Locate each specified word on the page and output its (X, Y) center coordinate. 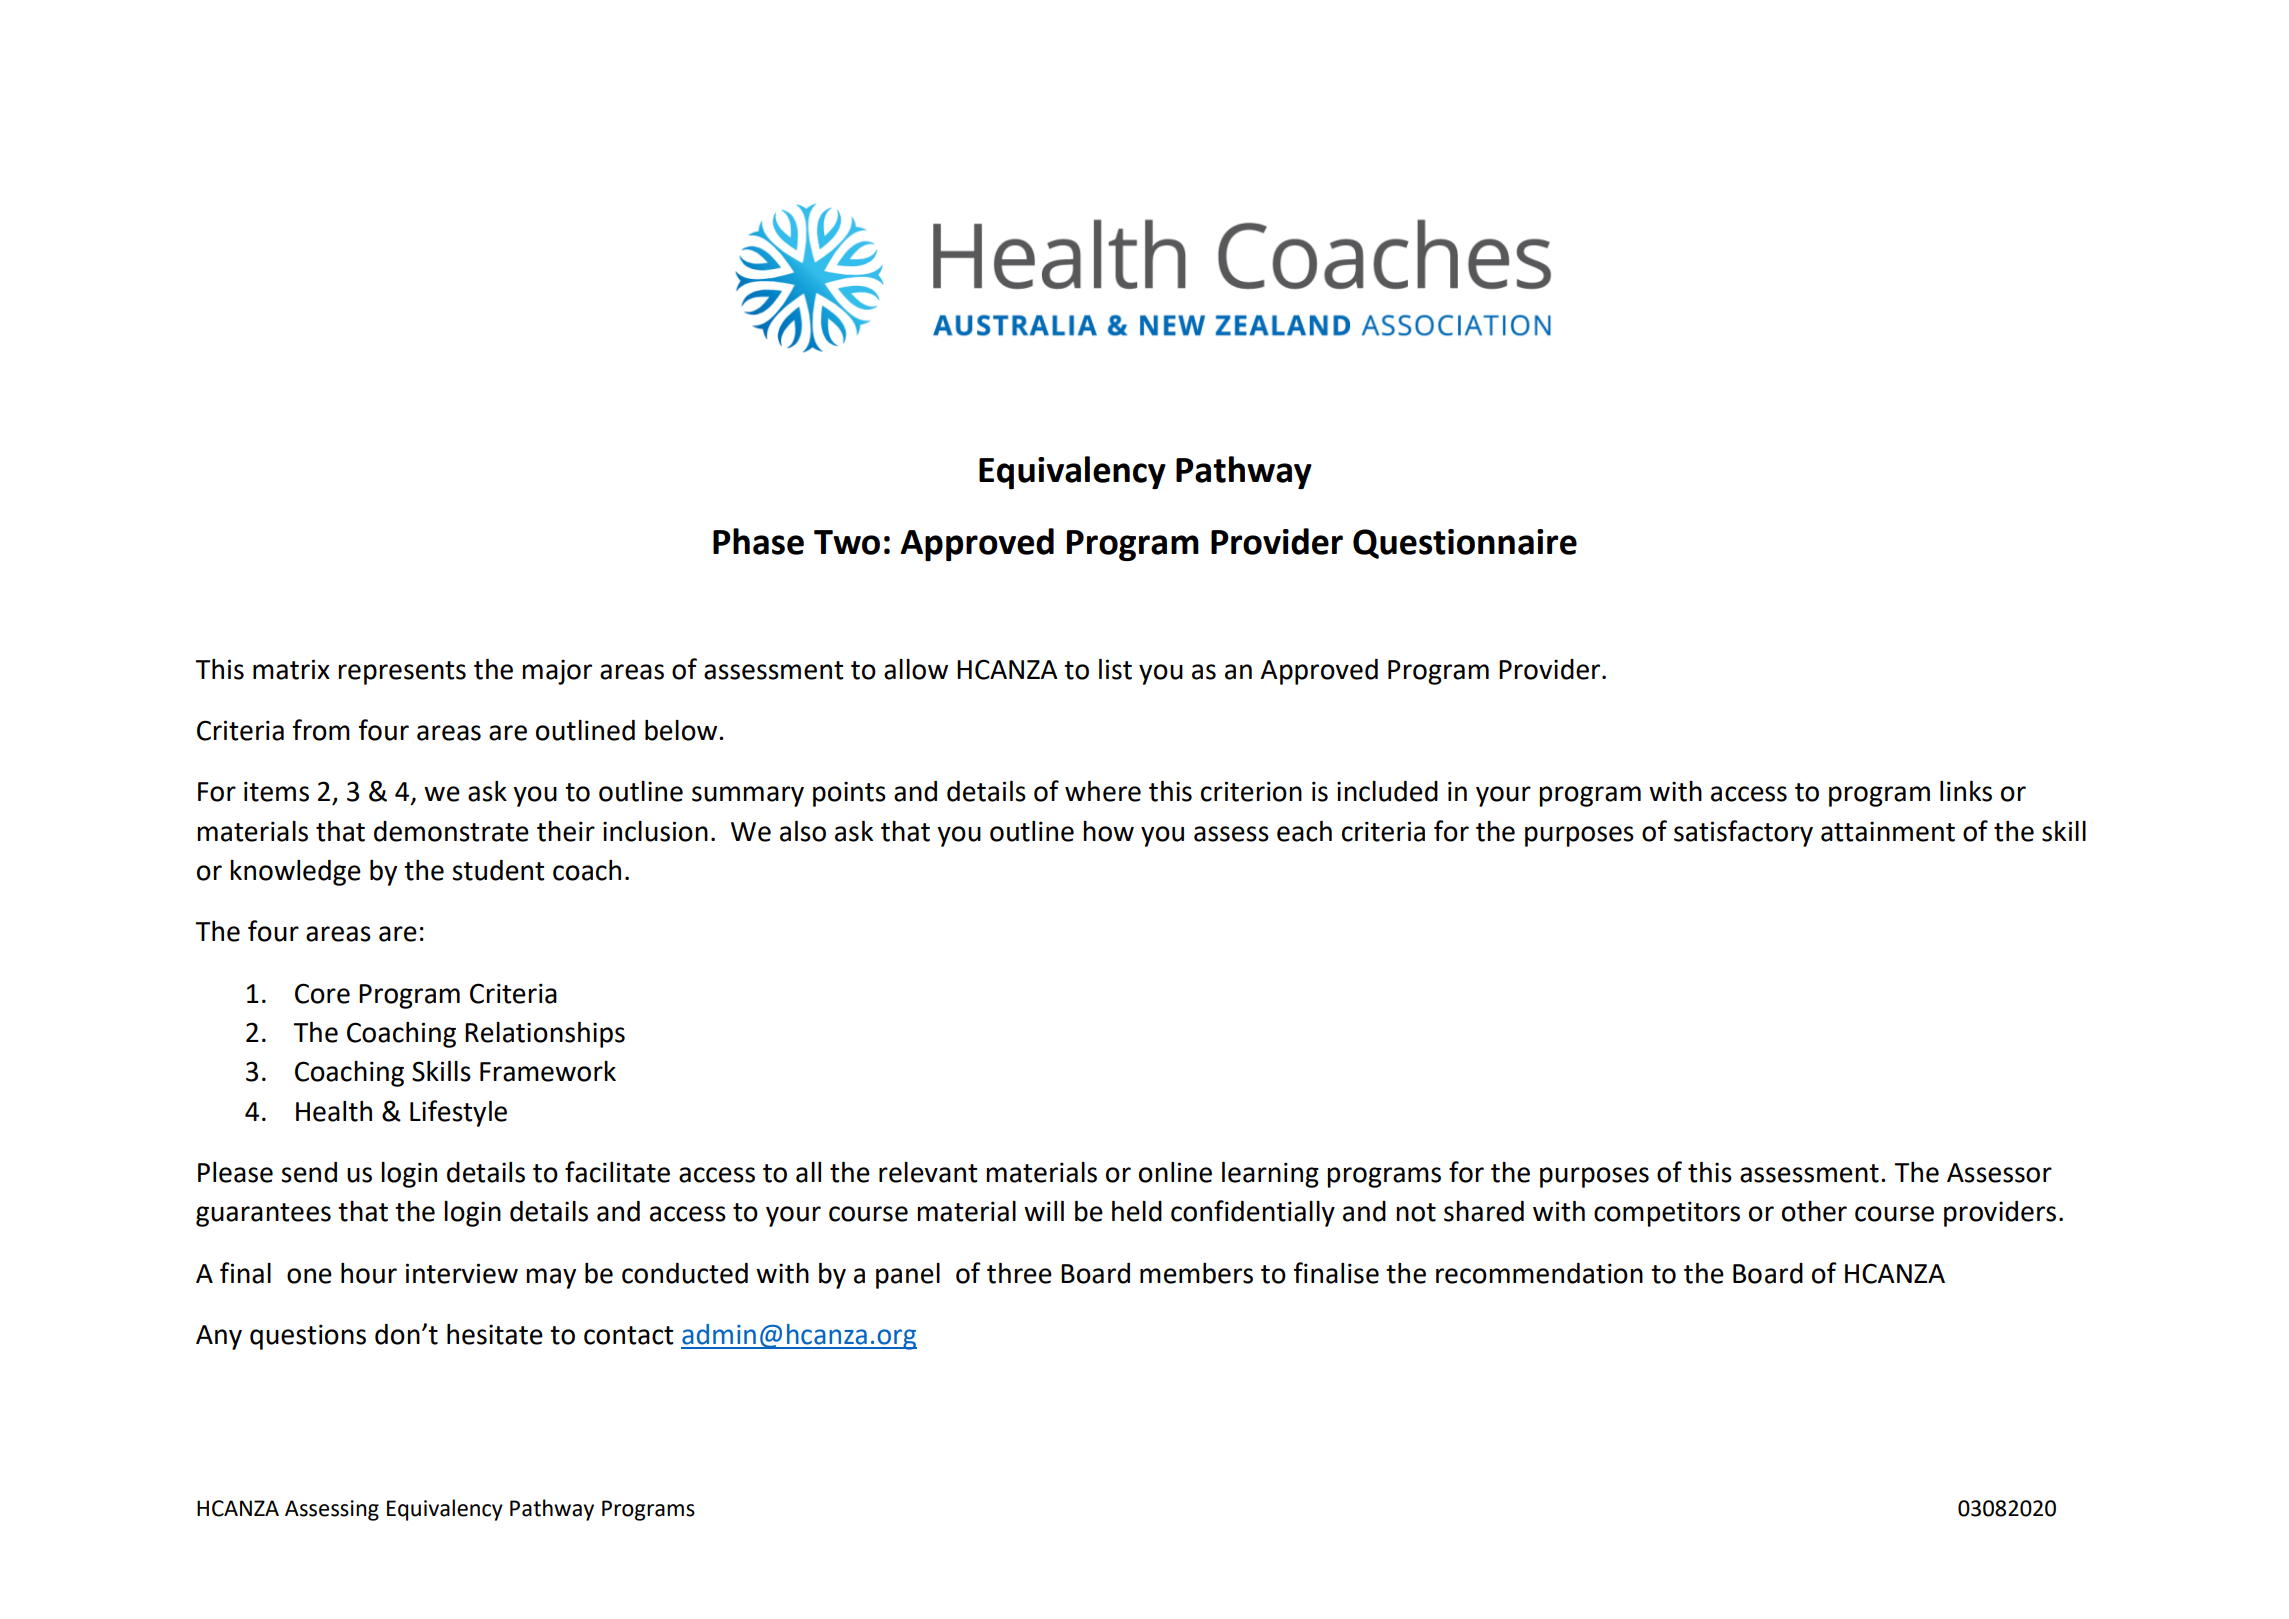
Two (847, 542)
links (1966, 791)
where (1103, 791)
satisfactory (1743, 833)
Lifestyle (458, 1113)
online (1175, 1172)
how (1108, 831)
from (321, 730)
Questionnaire (1465, 544)
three (1019, 1273)
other (1814, 1211)
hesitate (495, 1334)
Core (322, 993)
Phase (758, 541)
